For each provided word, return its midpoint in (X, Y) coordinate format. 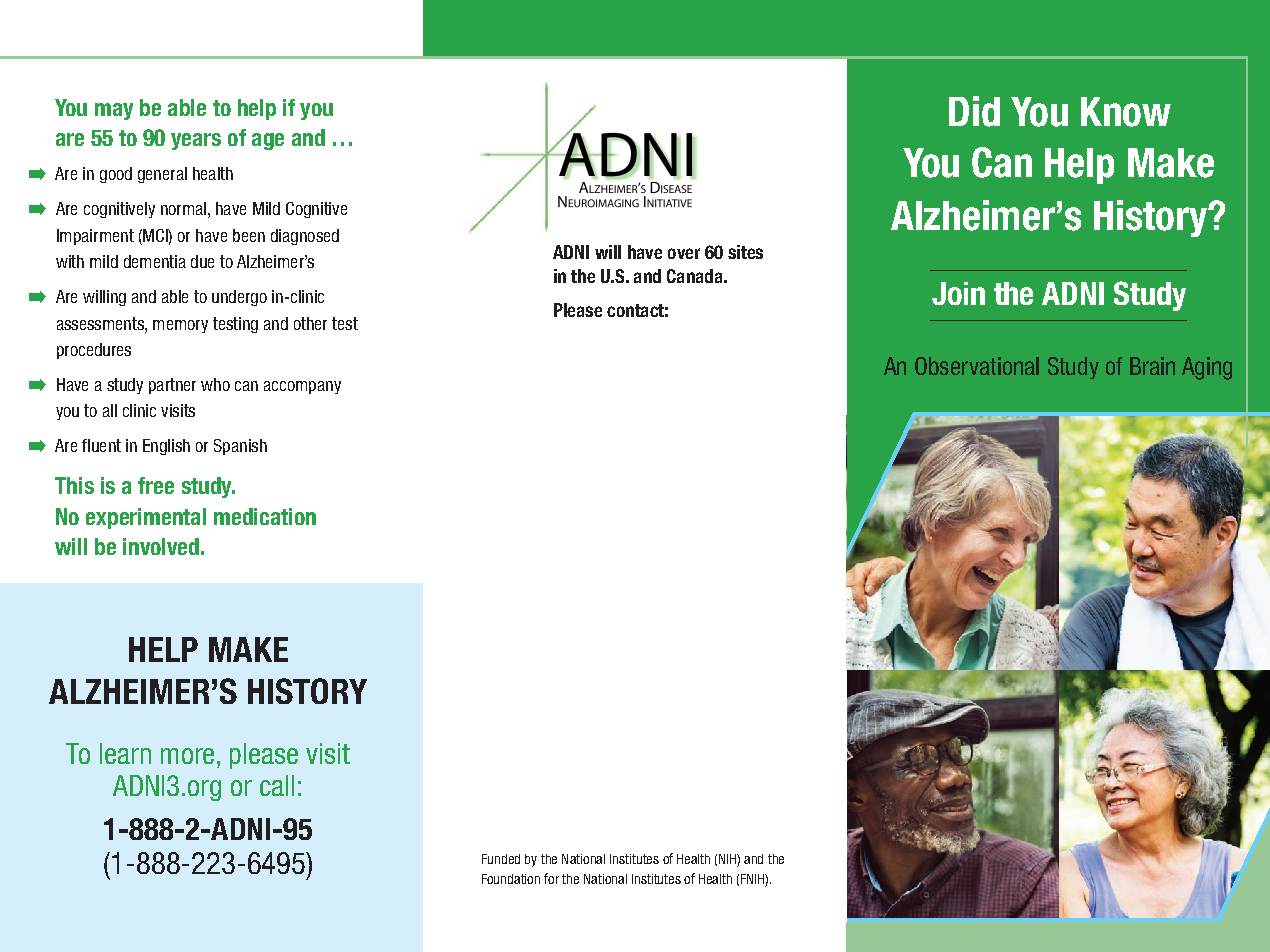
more (187, 756)
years (196, 141)
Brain (1152, 366)
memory (180, 326)
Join (958, 293)
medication (265, 516)
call (277, 785)
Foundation (511, 879)
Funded (501, 859)
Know (1126, 112)
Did (974, 111)
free (156, 485)
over (684, 253)
